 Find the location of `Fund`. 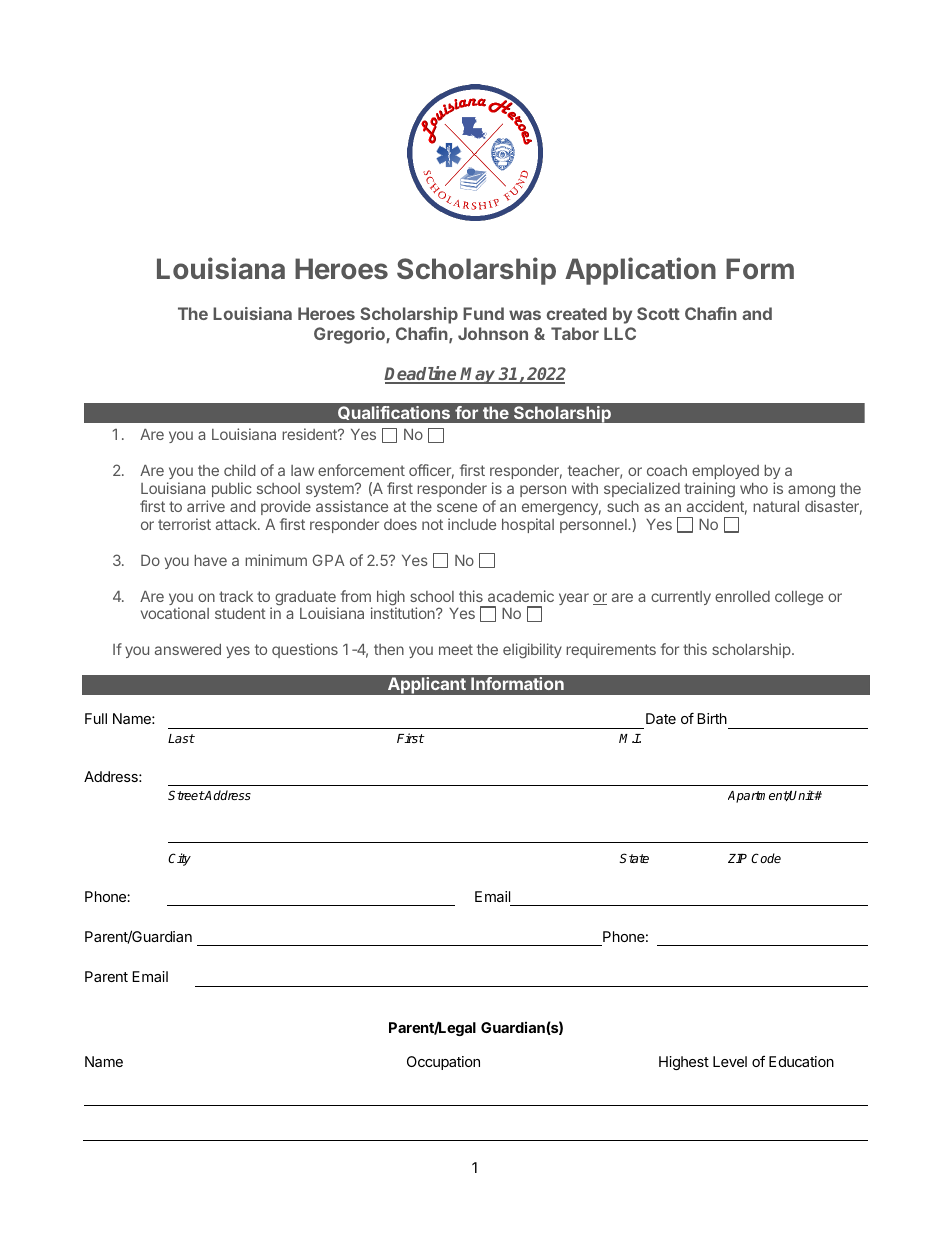

Fund is located at coordinates (483, 313).
